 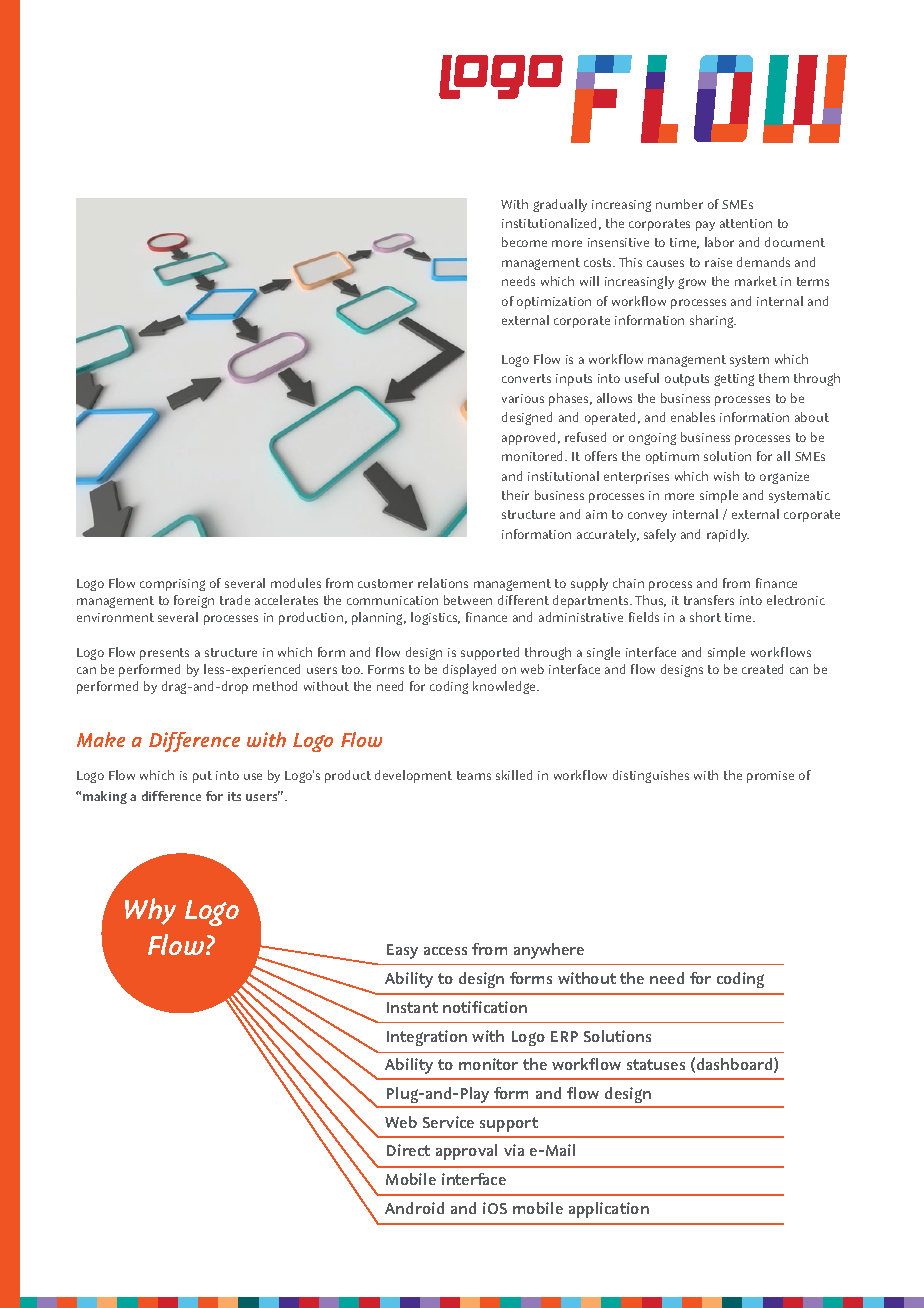 What do you see at coordinates (524, 242) in the screenshot?
I see `become` at bounding box center [524, 242].
